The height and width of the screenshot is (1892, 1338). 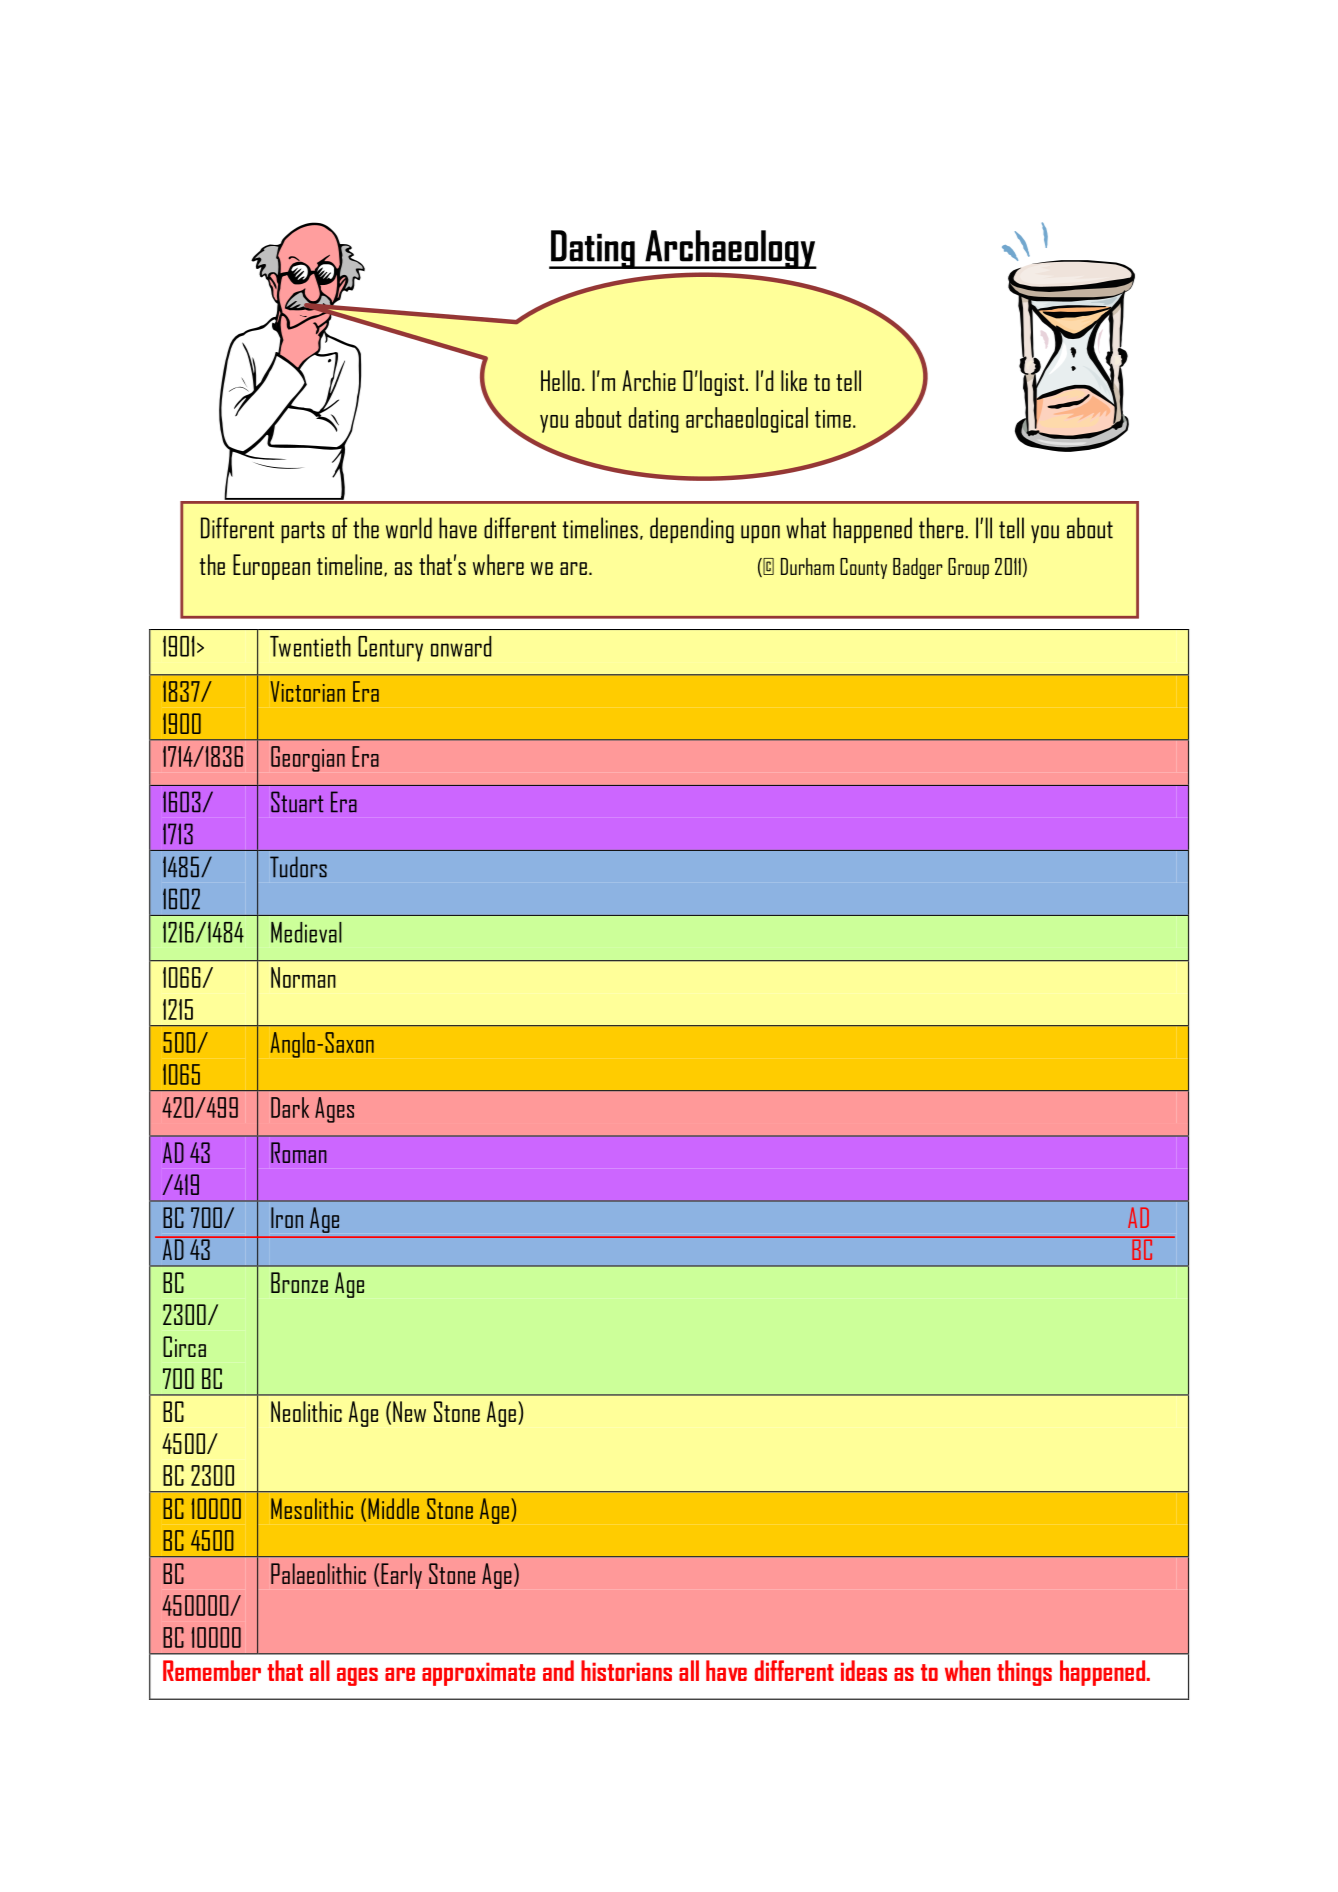 I want to click on Hello, so click(x=560, y=380).
